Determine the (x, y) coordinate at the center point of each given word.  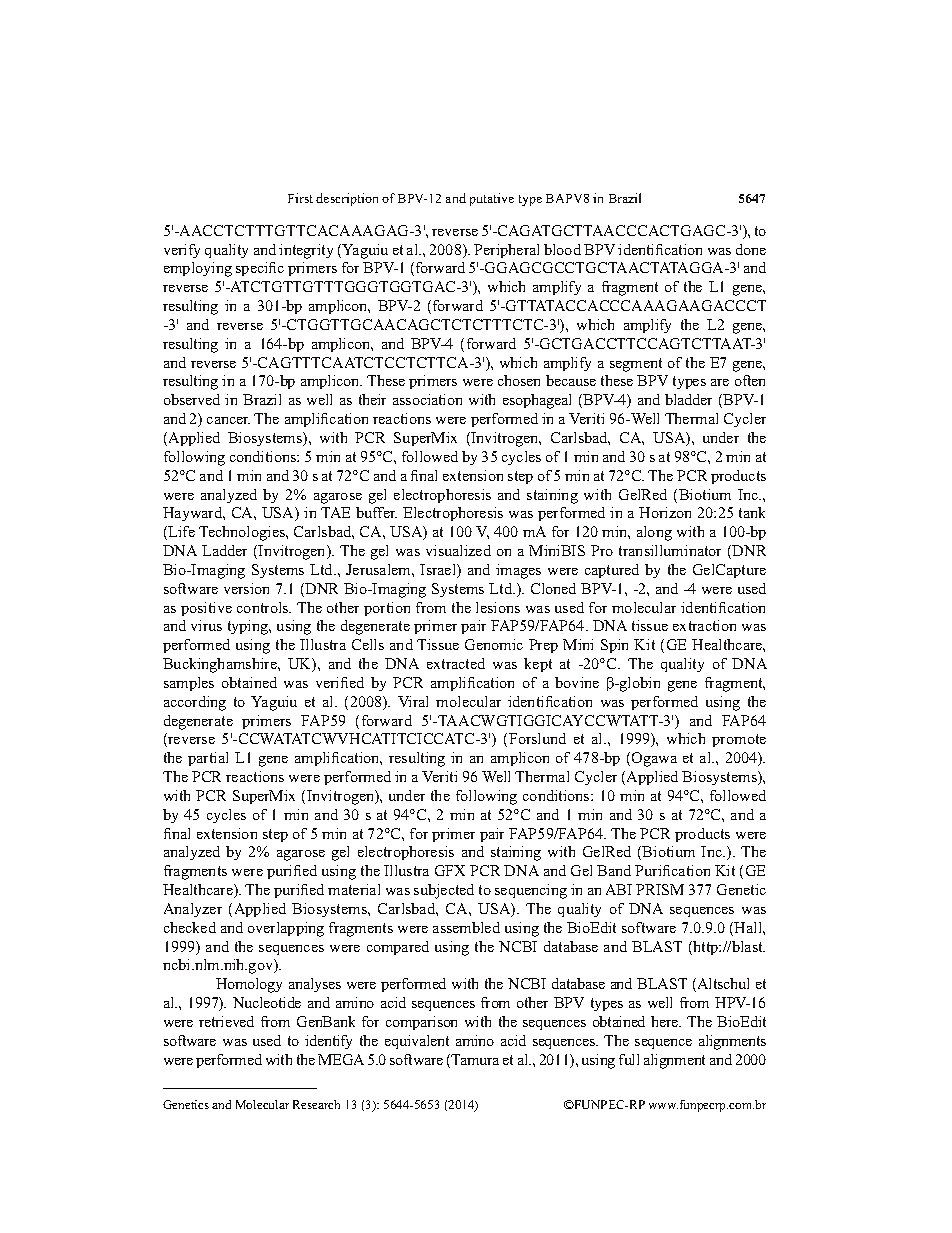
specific (260, 269)
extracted (456, 663)
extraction (704, 625)
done (751, 249)
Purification (672, 870)
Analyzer (193, 910)
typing (249, 627)
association (427, 399)
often (750, 380)
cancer (228, 420)
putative (492, 199)
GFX (450, 870)
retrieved (226, 1021)
